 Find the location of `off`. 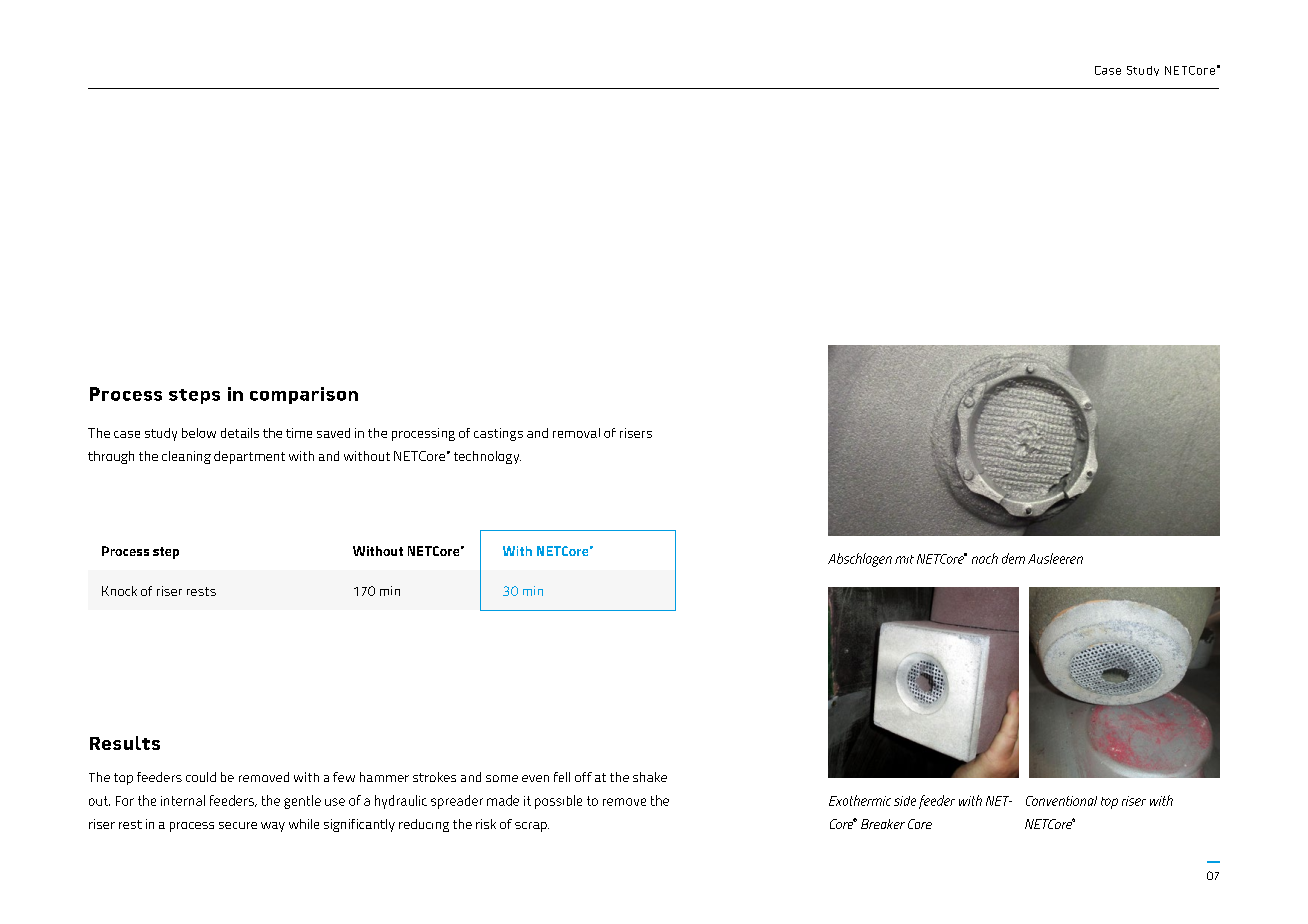

off is located at coordinates (583, 777).
